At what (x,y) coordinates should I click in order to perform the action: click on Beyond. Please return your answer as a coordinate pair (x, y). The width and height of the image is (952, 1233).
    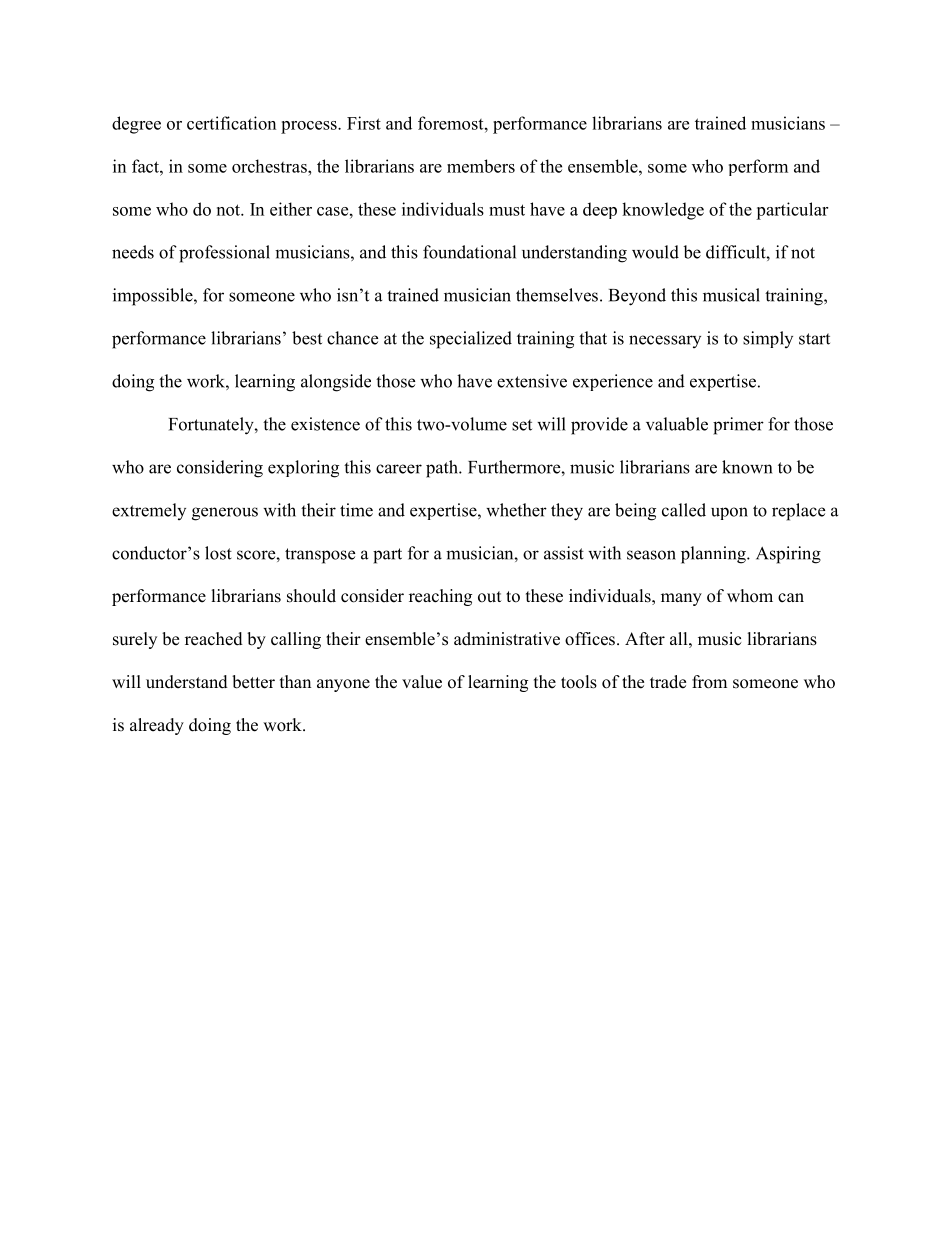
    Looking at the image, I should click on (637, 297).
